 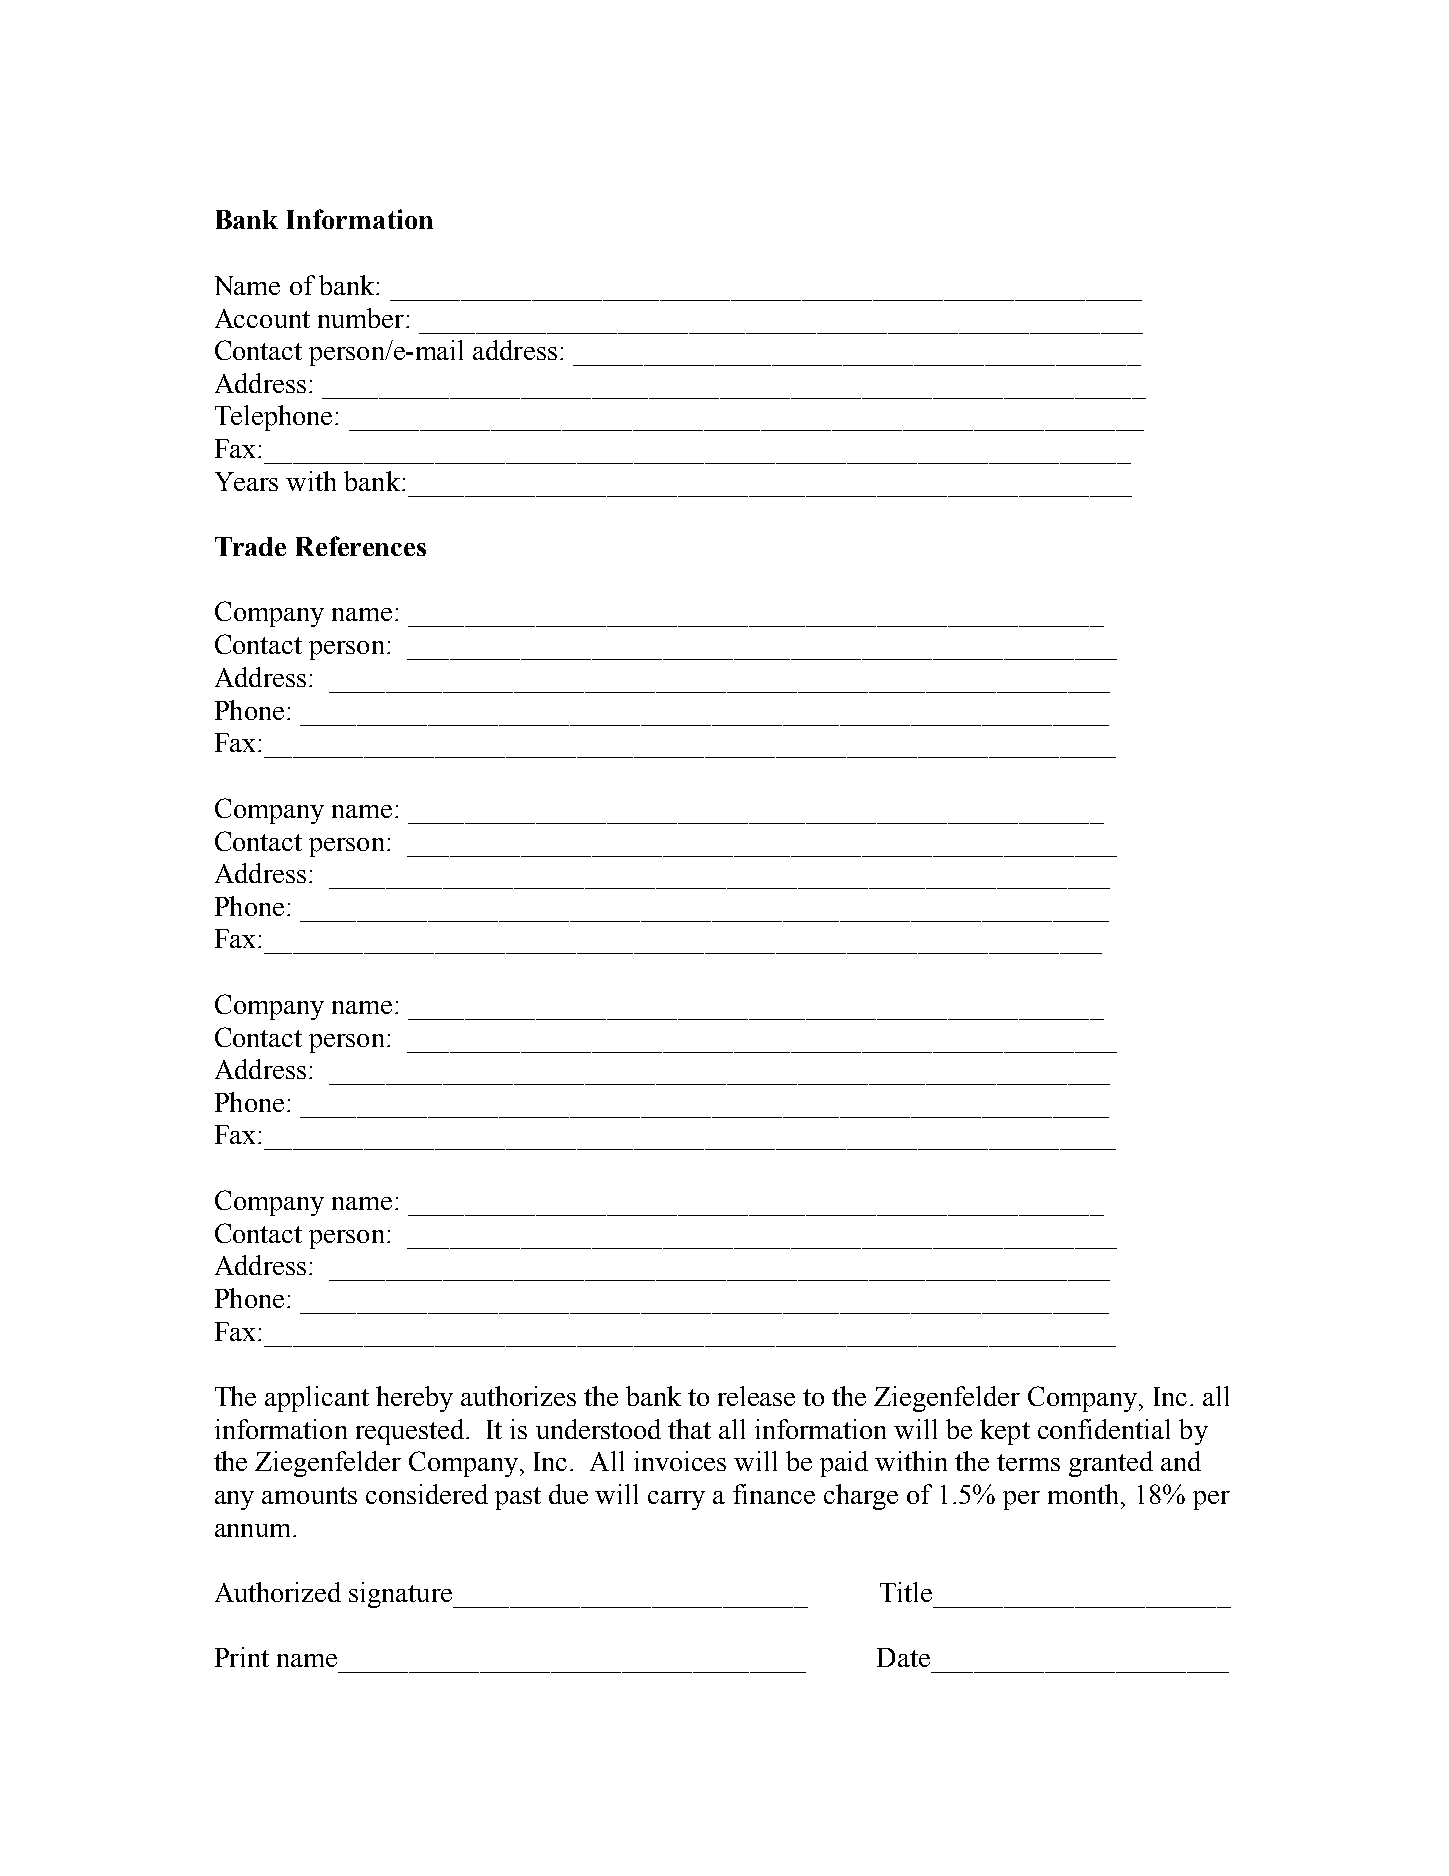 I want to click on confidential, so click(x=1104, y=1429).
